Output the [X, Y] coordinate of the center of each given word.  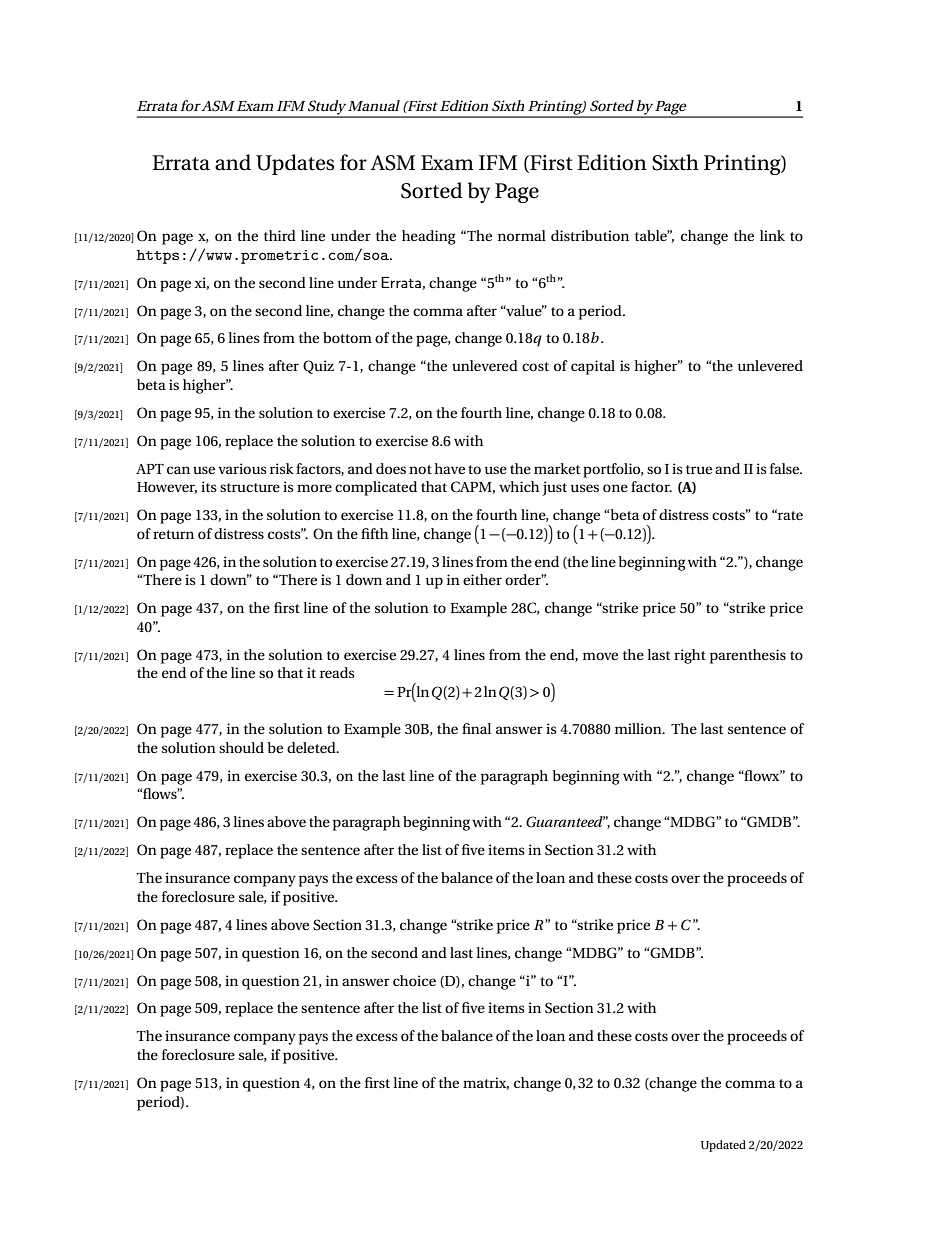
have [450, 468]
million [639, 728]
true [699, 469]
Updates [295, 164]
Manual [374, 105]
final [476, 728]
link [772, 235]
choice [414, 980]
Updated [723, 1146]
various [242, 468]
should [241, 747]
